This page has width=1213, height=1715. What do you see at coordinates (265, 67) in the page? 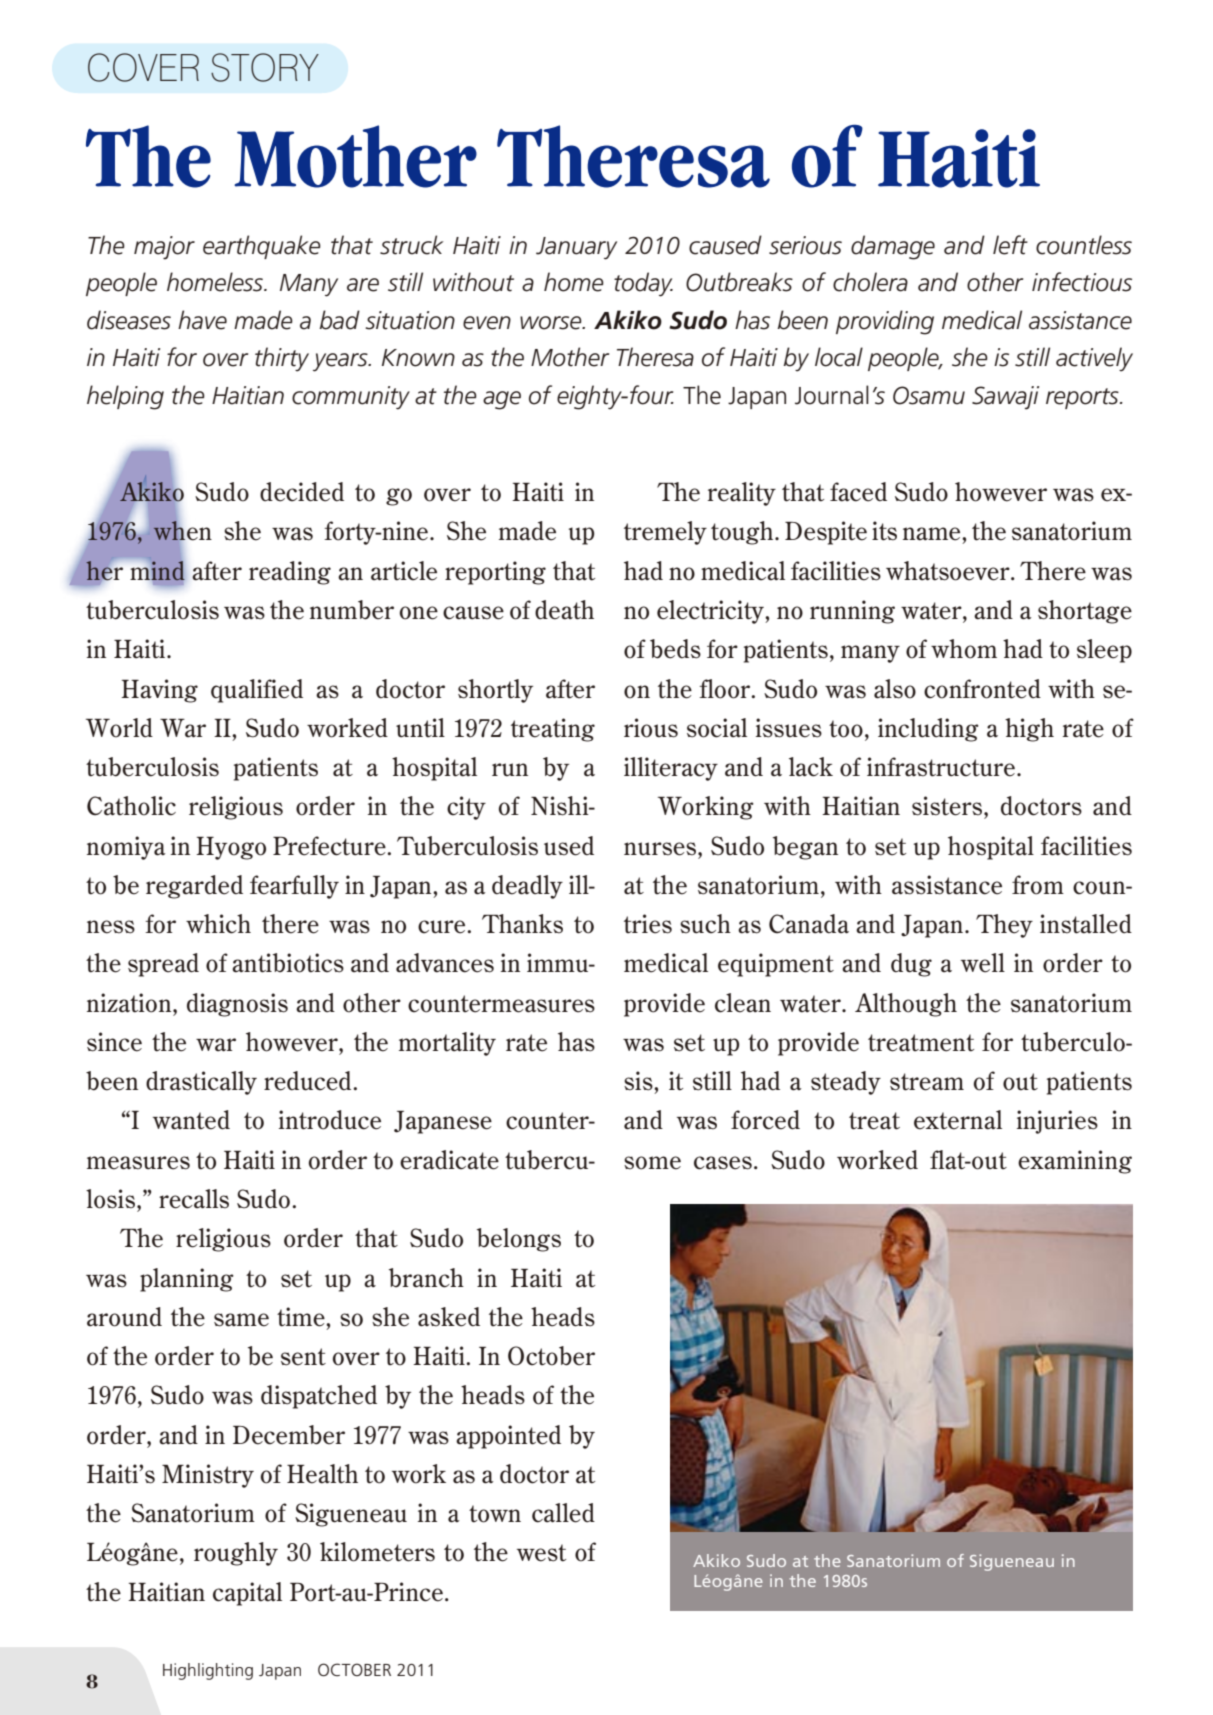
I see `STORY` at bounding box center [265, 67].
